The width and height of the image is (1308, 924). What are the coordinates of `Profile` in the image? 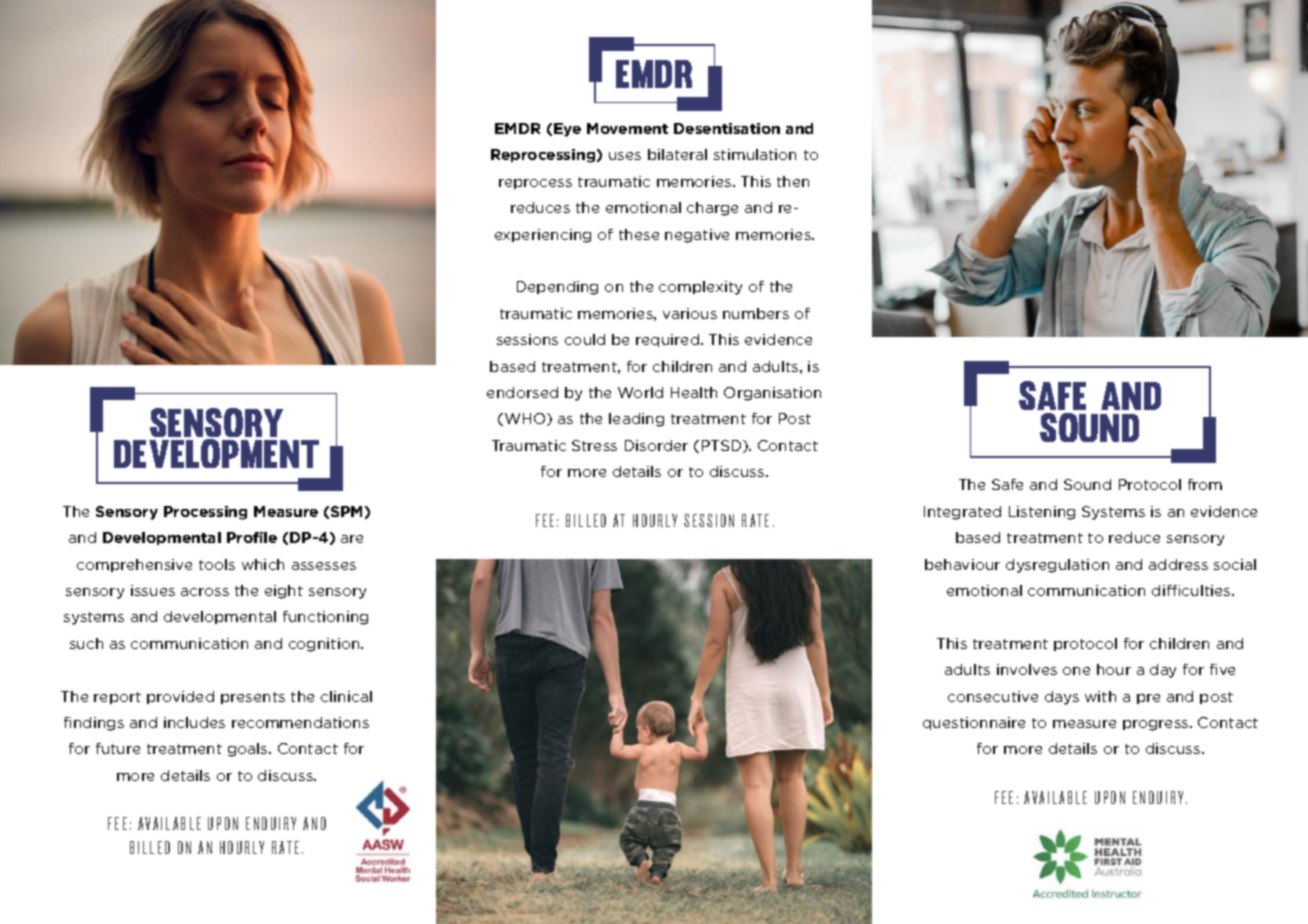 It's located at (252, 537).
